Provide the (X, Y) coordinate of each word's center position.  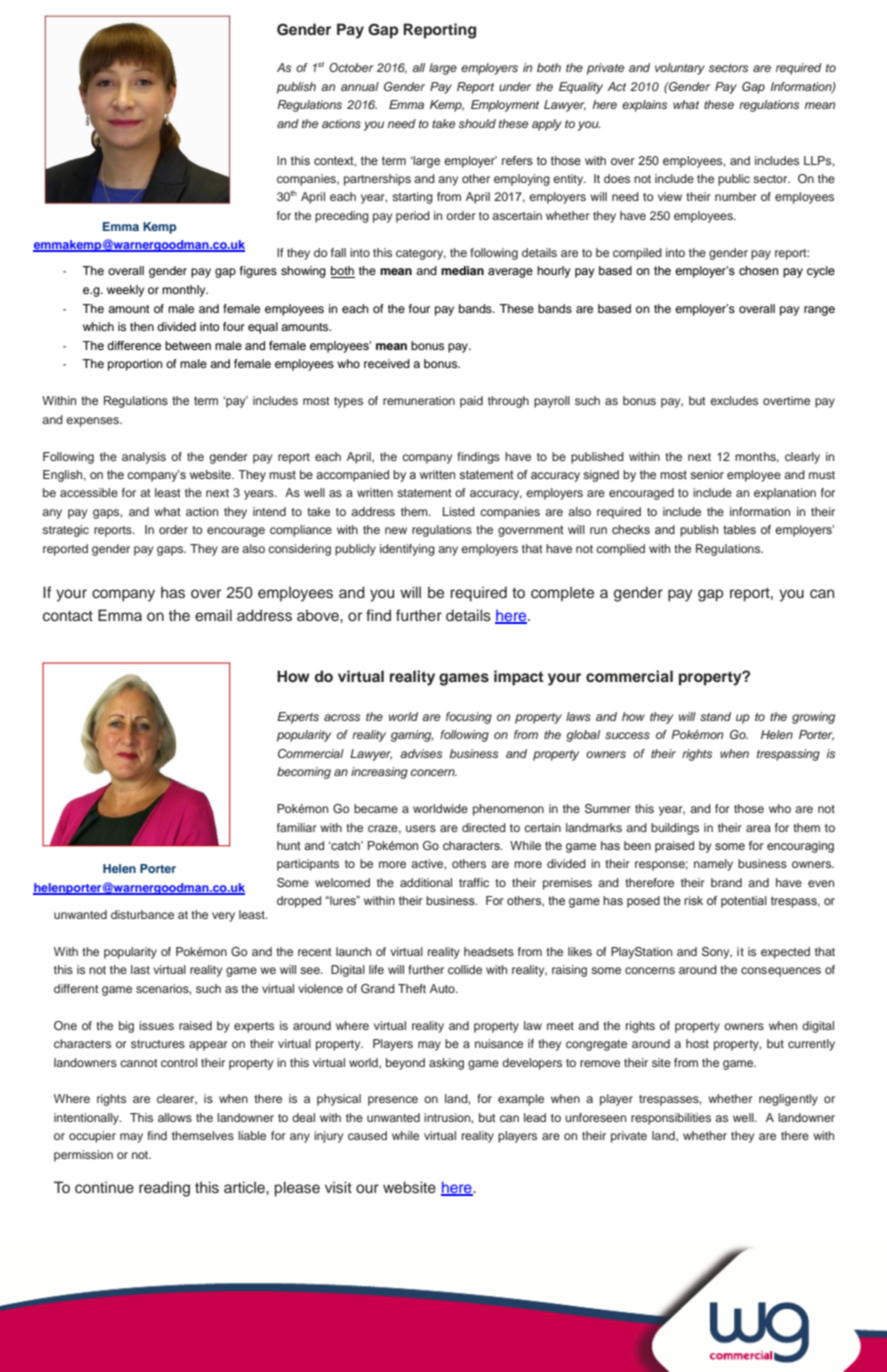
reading (164, 1189)
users (421, 828)
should (477, 123)
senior (707, 474)
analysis (144, 458)
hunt (289, 845)
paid (471, 402)
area (758, 828)
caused (367, 1135)
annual (360, 86)
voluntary (680, 69)
